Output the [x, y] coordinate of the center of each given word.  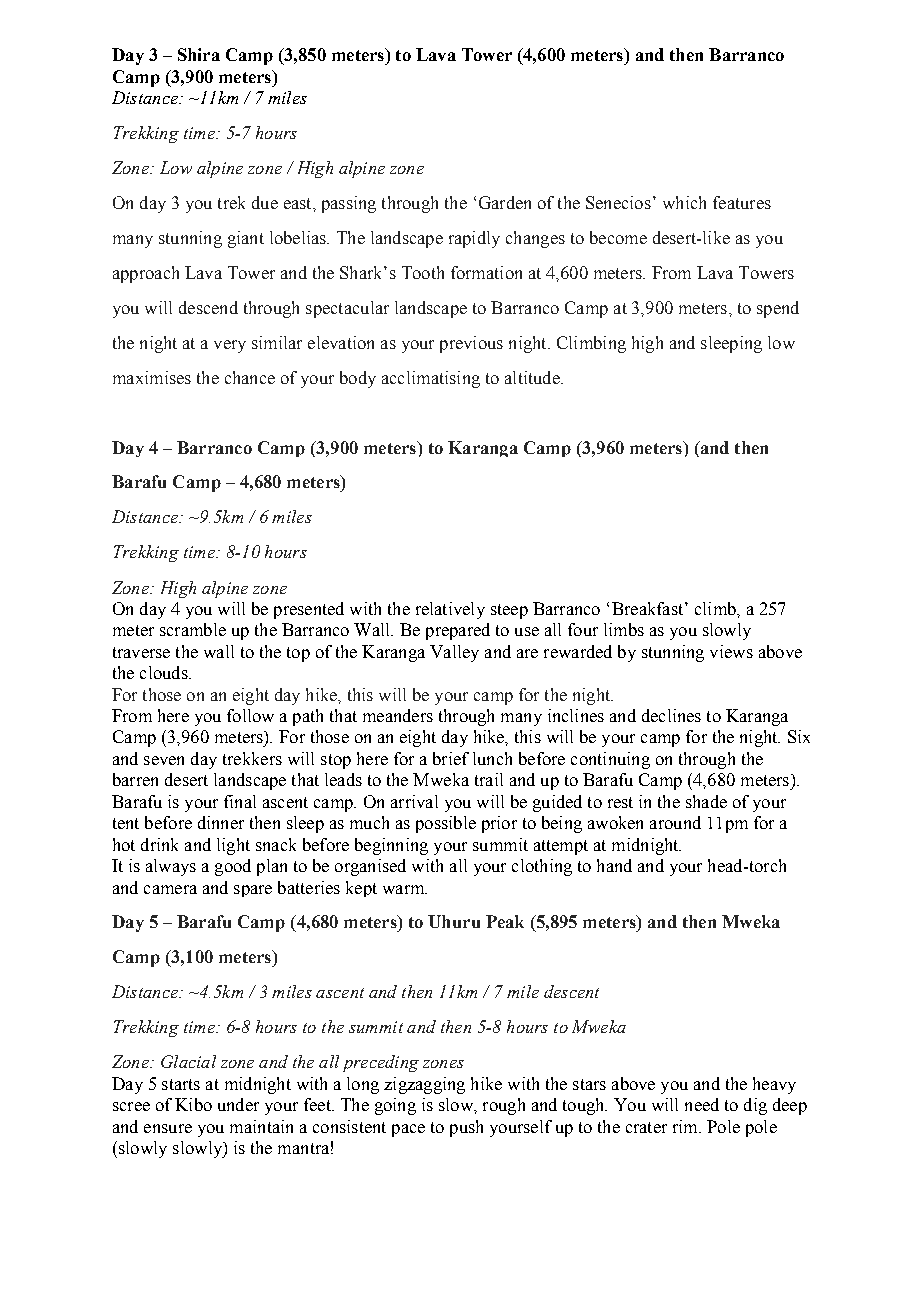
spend [778, 309]
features [742, 202]
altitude [533, 377]
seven [164, 760]
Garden [505, 202]
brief [451, 758]
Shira [199, 54]
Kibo [193, 1104]
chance [250, 377]
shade [706, 801]
